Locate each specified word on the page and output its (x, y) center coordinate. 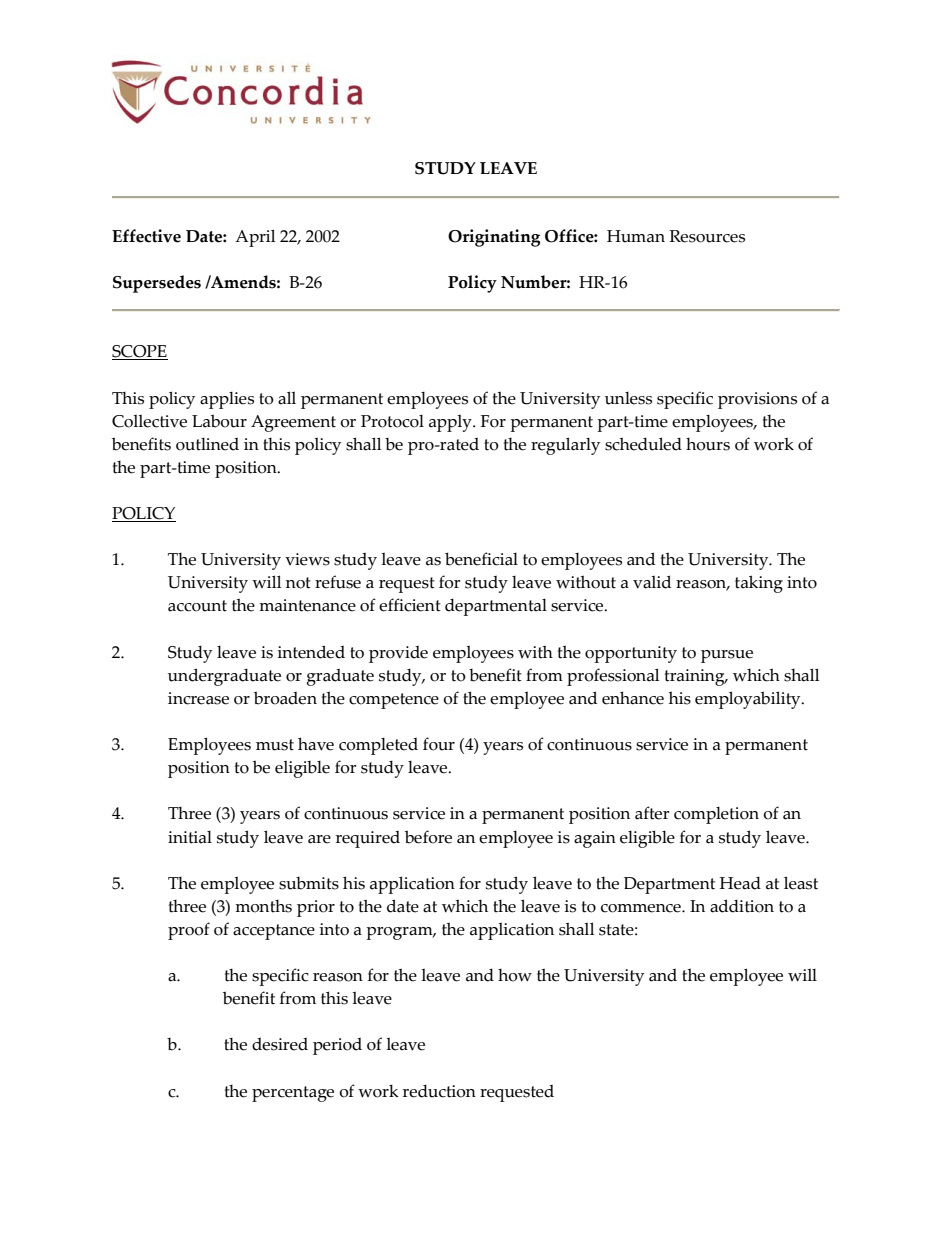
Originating (494, 238)
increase (198, 698)
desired (280, 1044)
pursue (727, 656)
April (255, 238)
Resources (707, 236)
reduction (439, 1091)
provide (398, 654)
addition (742, 906)
